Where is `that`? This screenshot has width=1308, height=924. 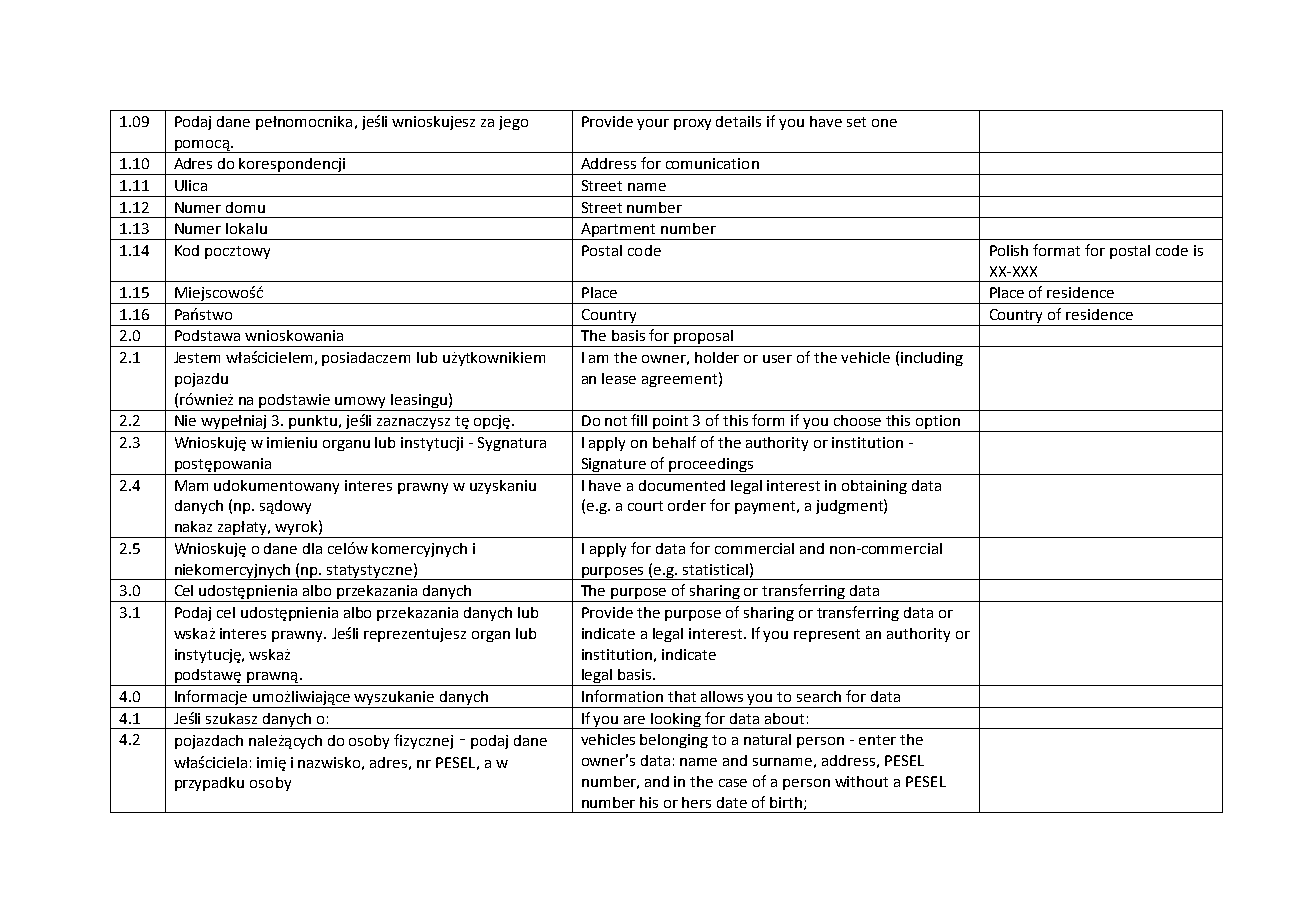
that is located at coordinates (682, 696).
